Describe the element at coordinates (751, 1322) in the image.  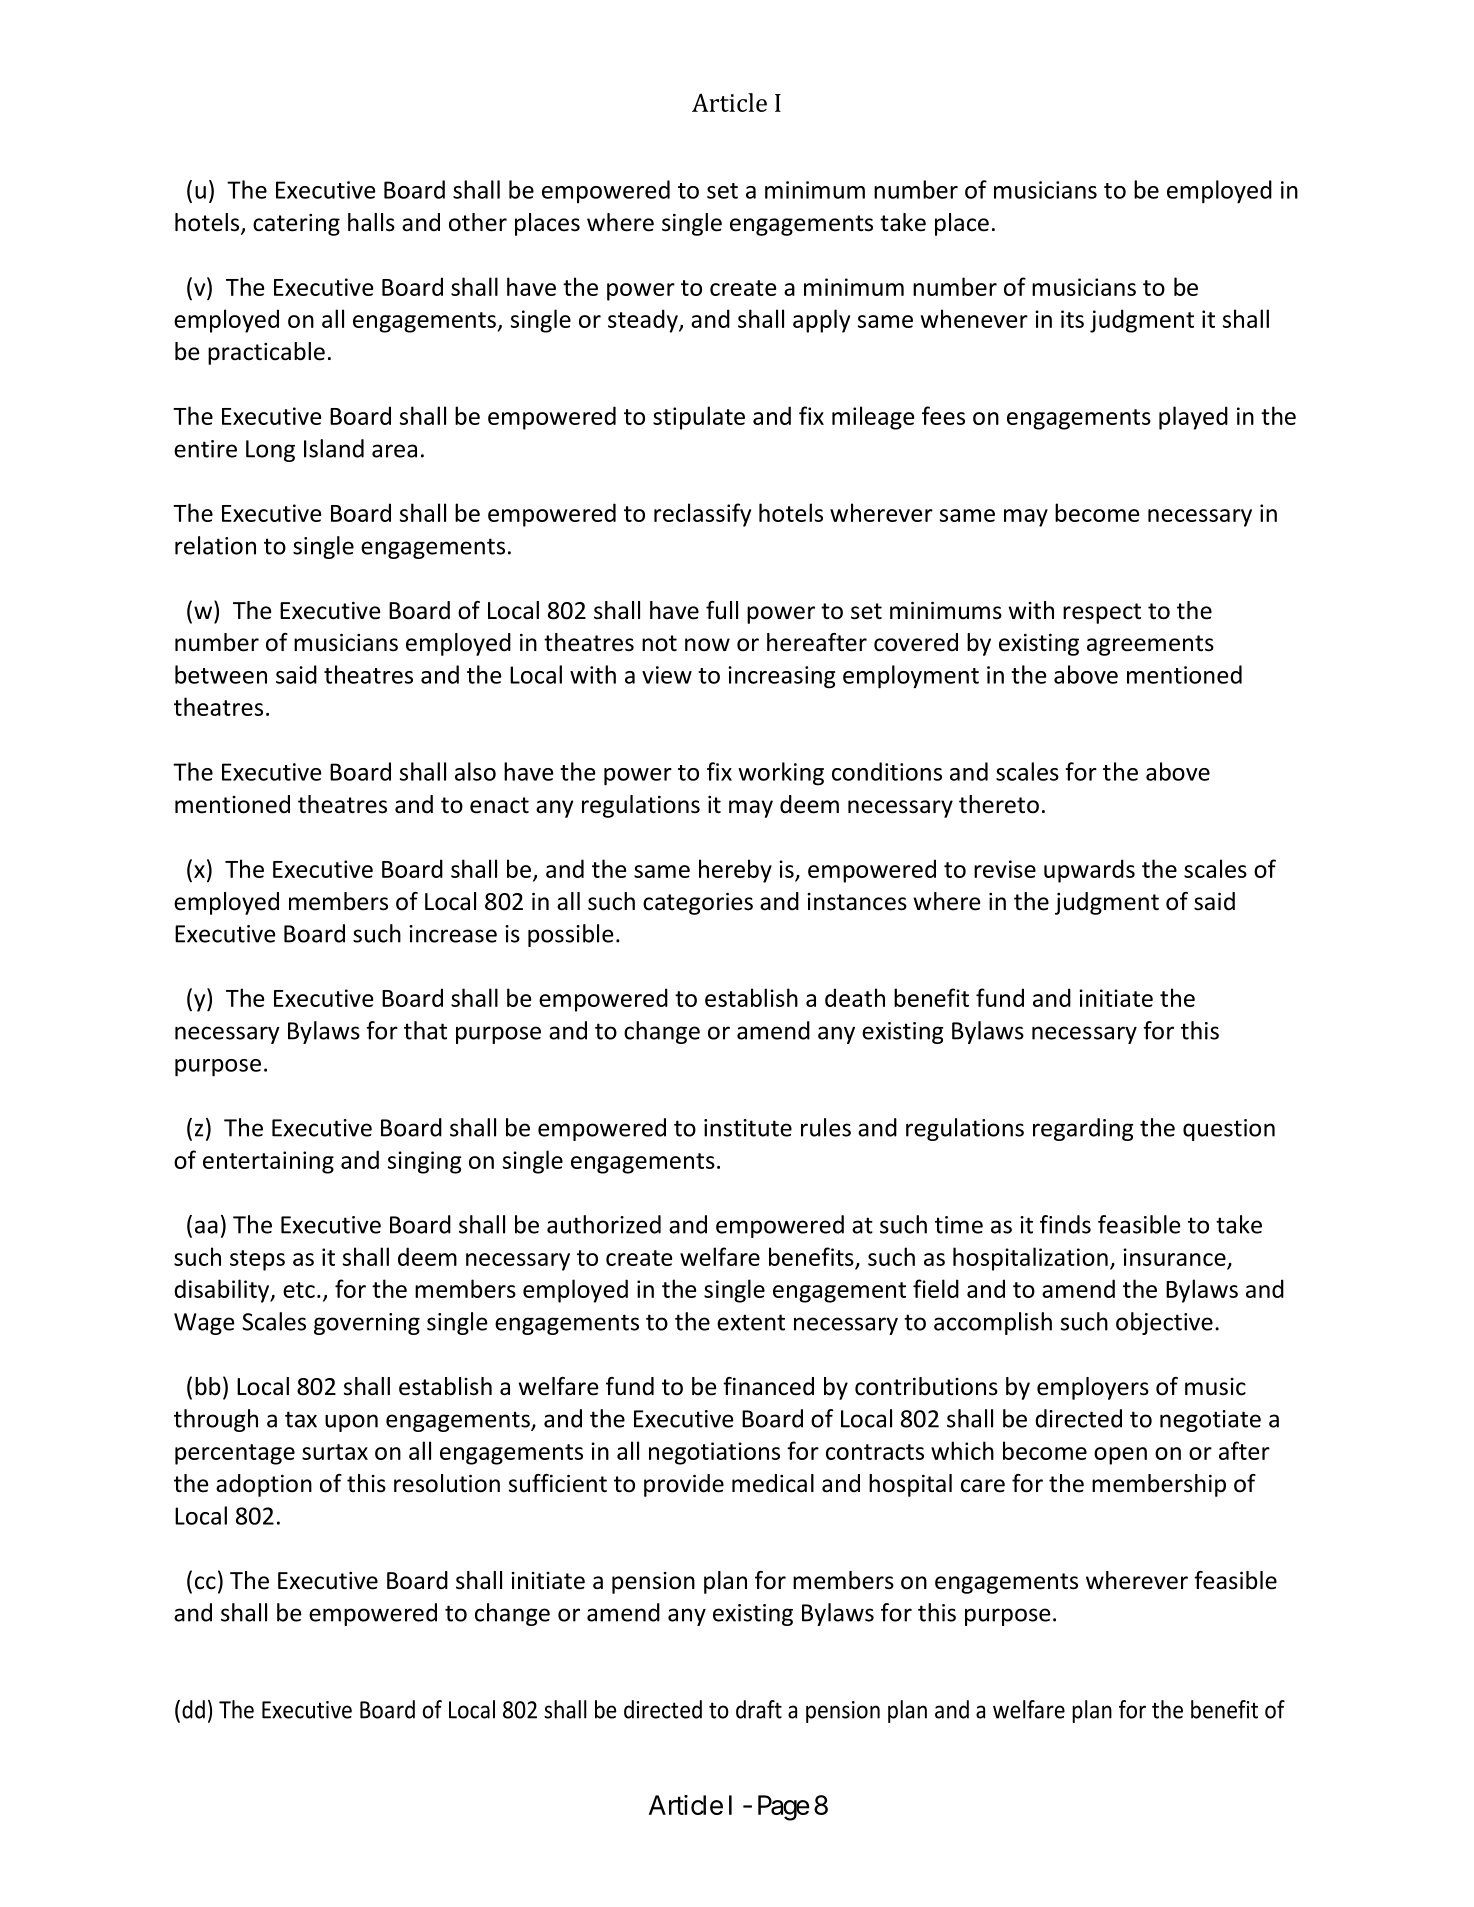
I see `extent` at that location.
